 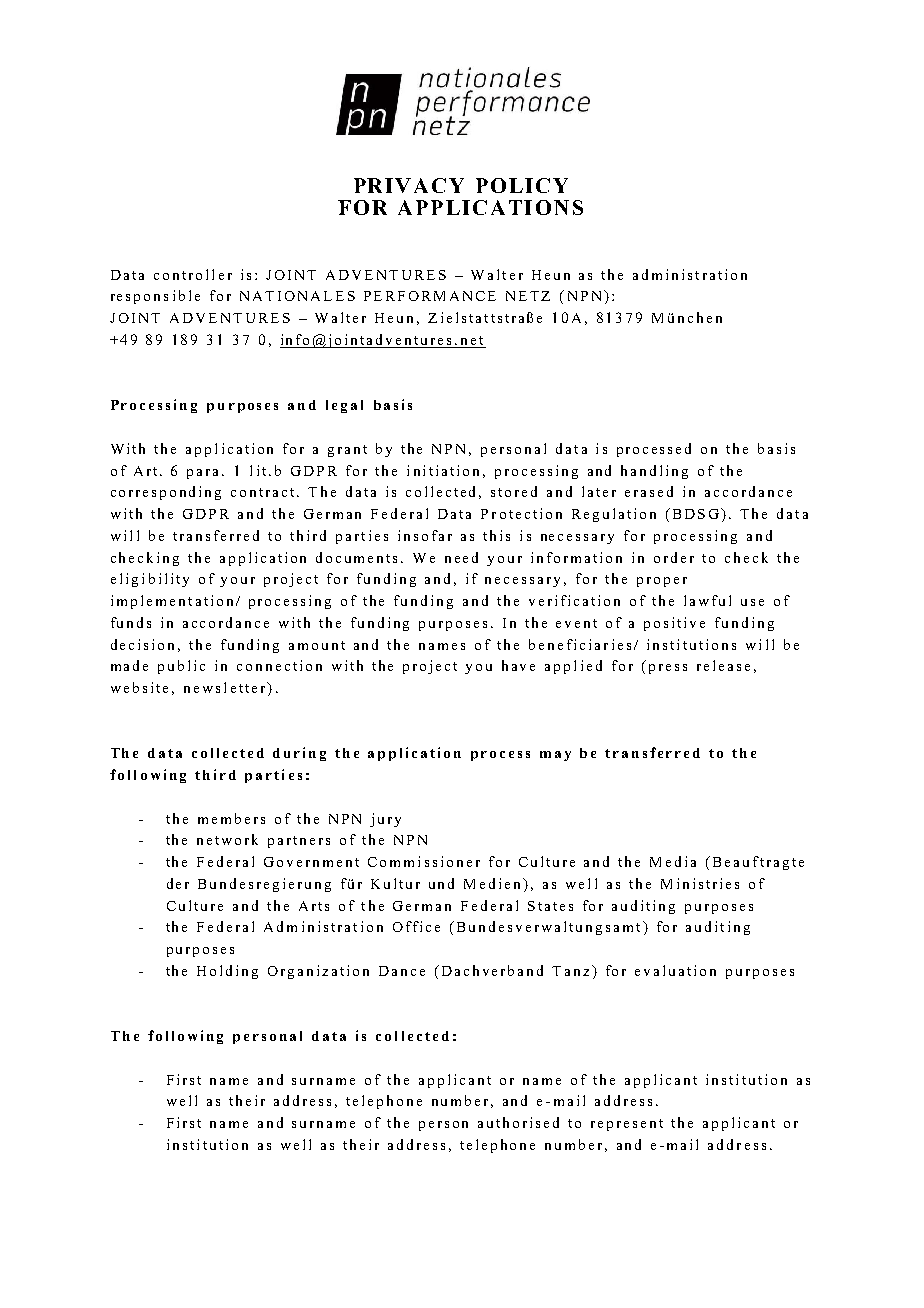 I want to click on insofar, so click(x=425, y=535).
